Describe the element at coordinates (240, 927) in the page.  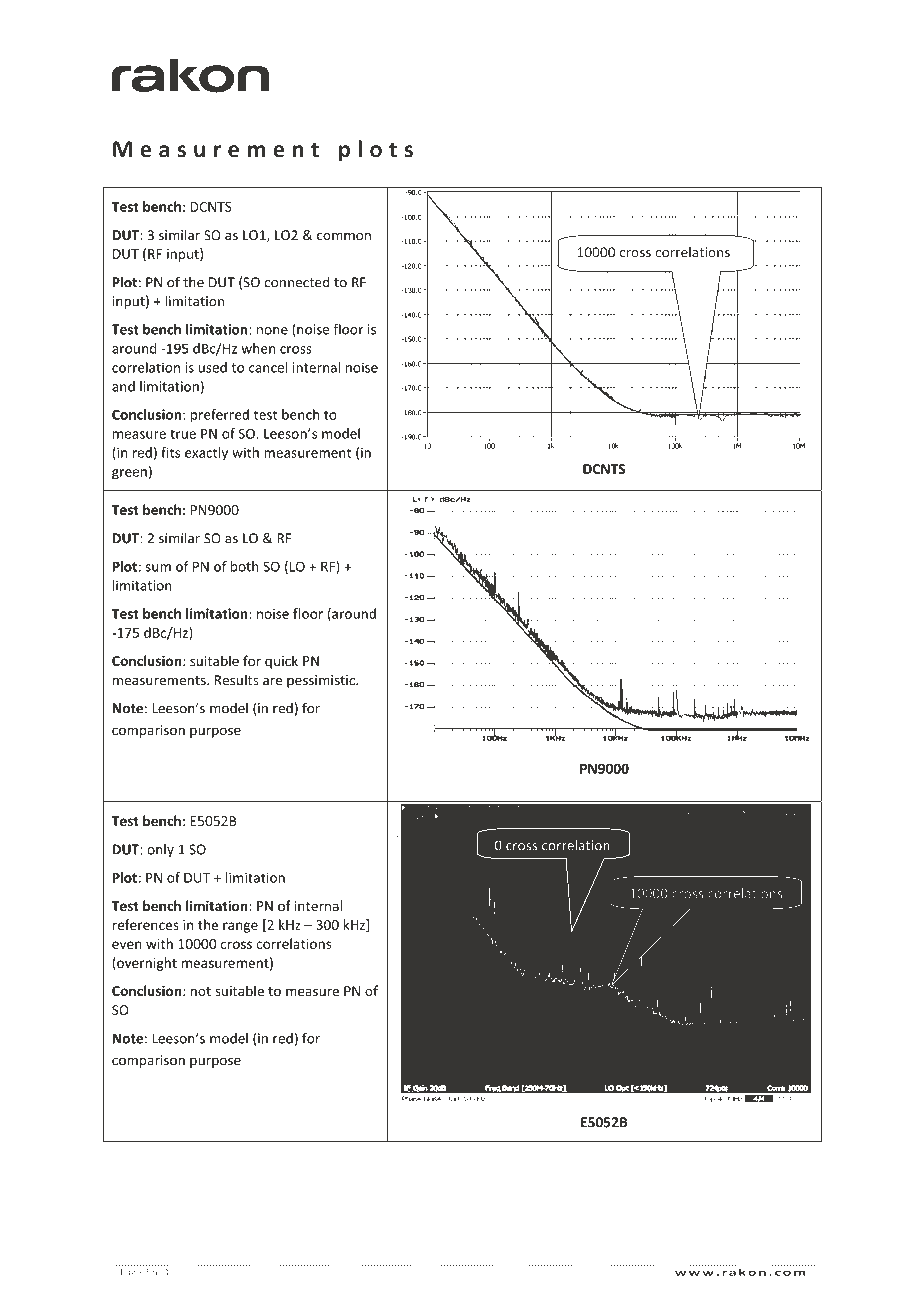
I see `range` at that location.
